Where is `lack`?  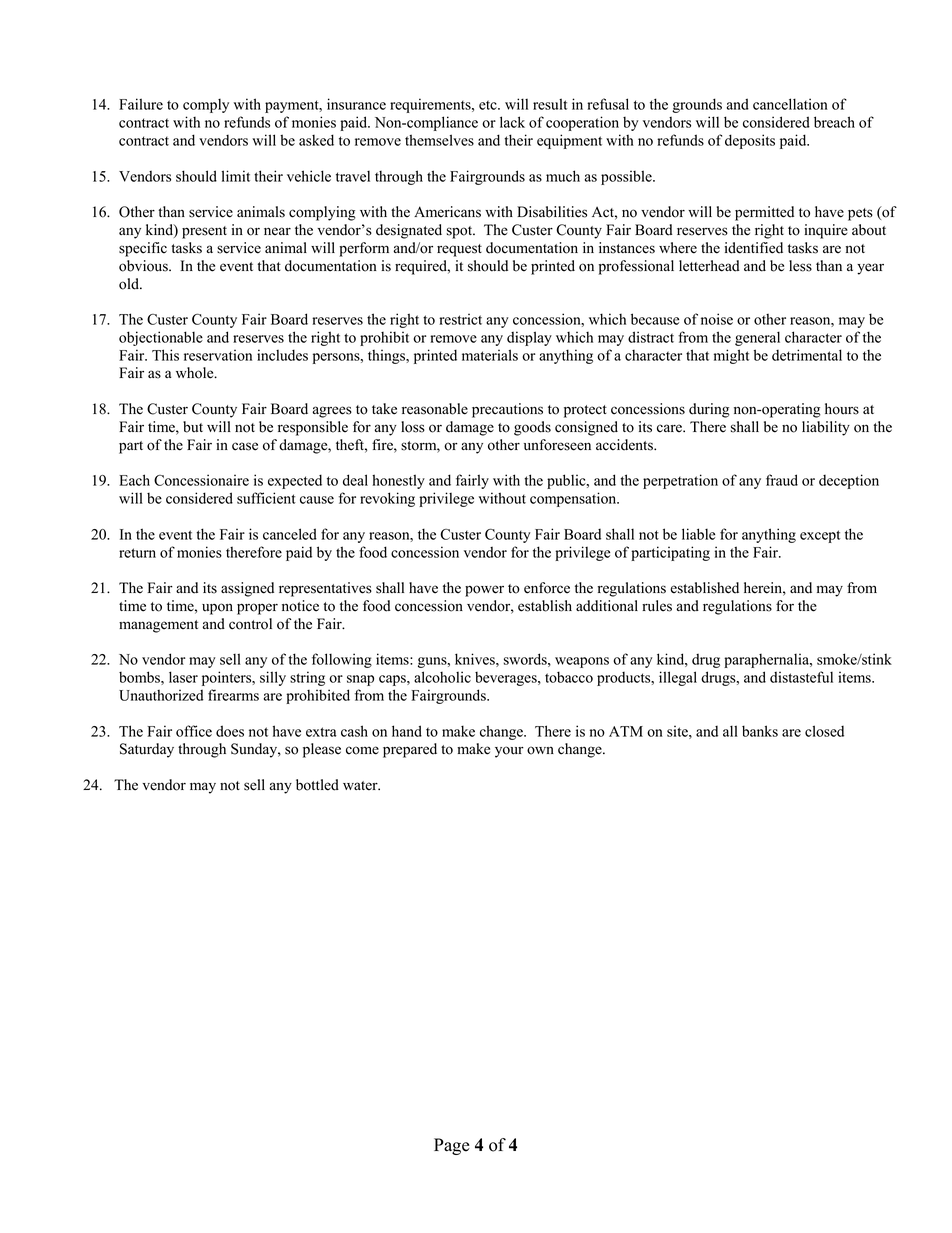 lack is located at coordinates (512, 122).
